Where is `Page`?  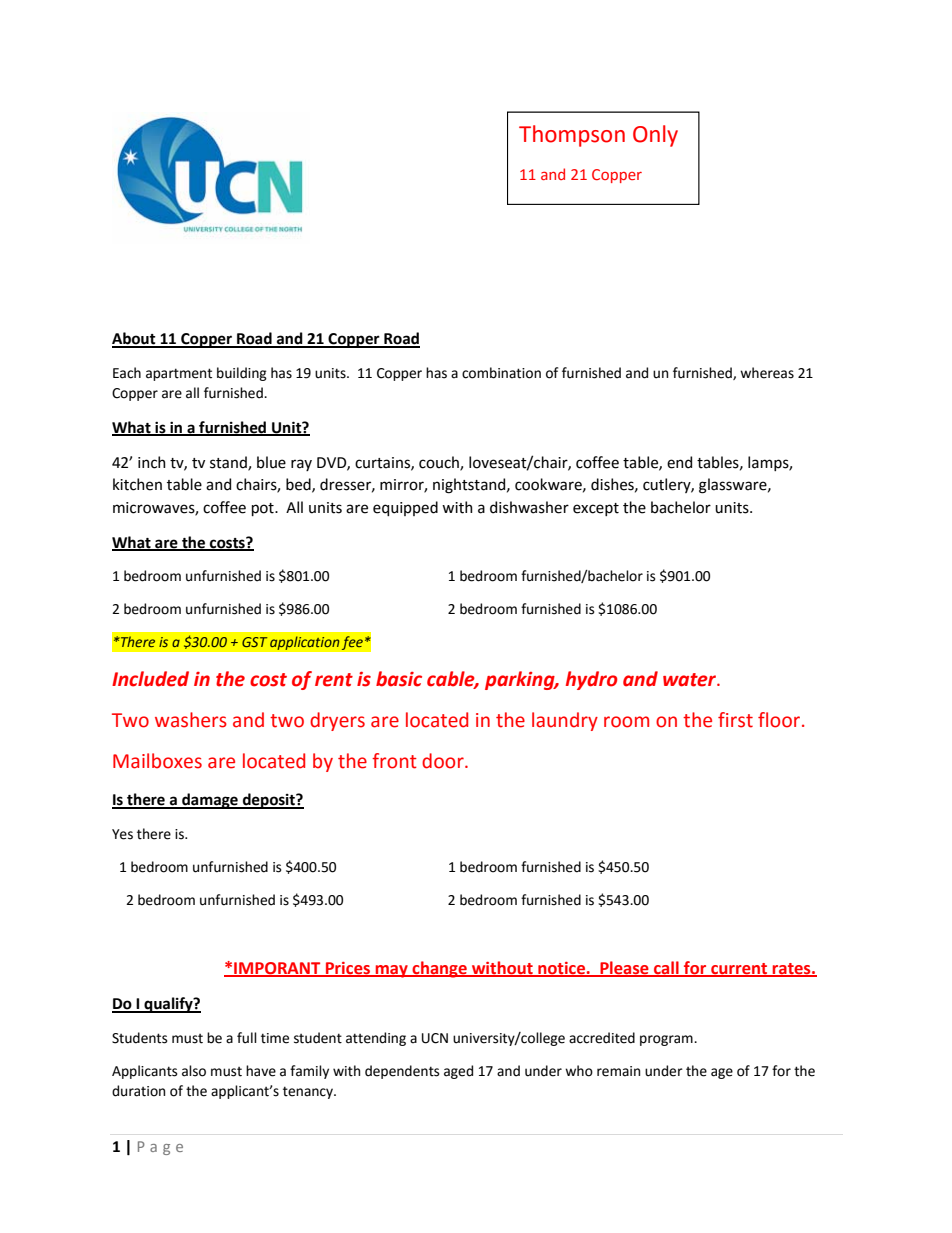
Page is located at coordinates (160, 1148).
